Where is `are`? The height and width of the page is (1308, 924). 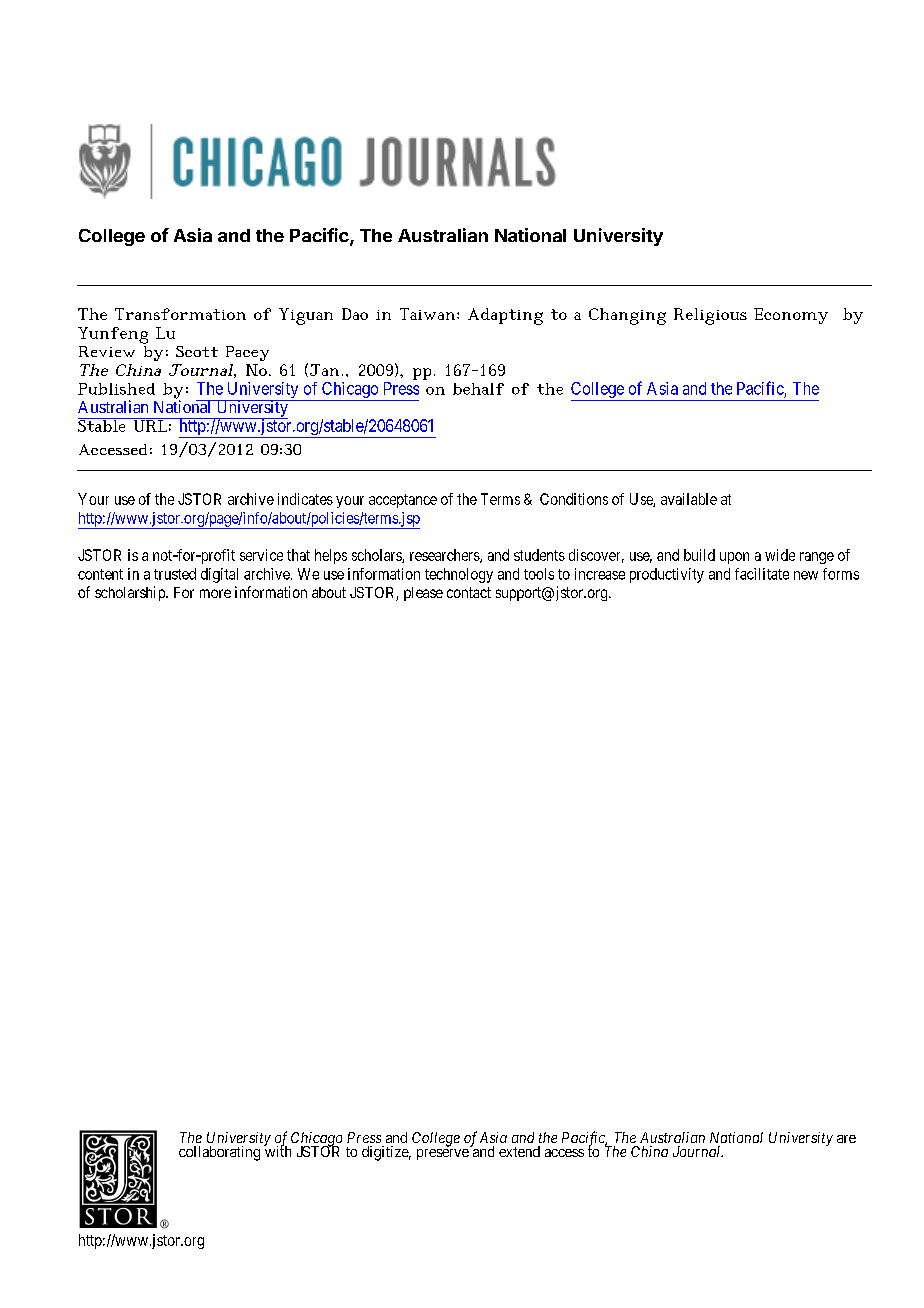
are is located at coordinates (846, 1139).
